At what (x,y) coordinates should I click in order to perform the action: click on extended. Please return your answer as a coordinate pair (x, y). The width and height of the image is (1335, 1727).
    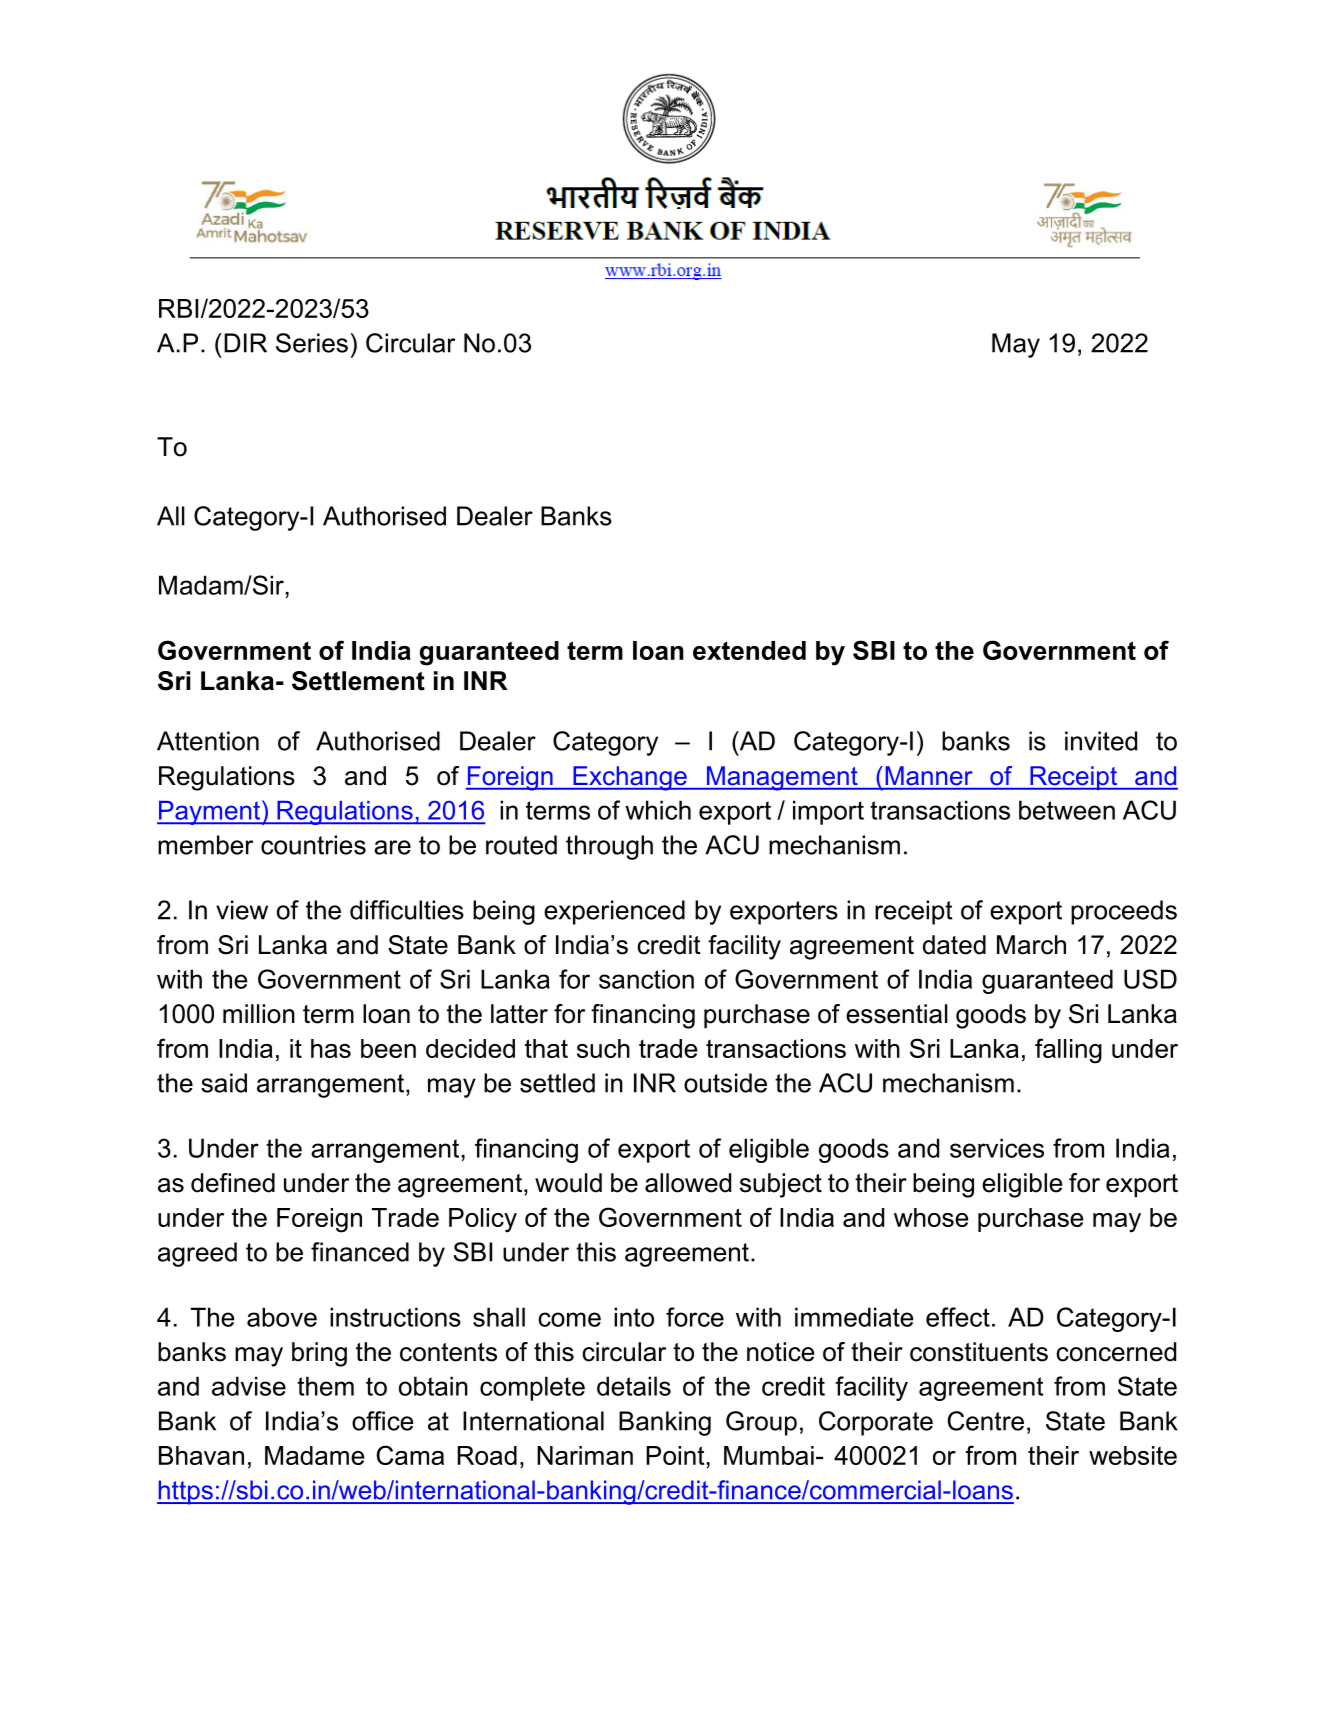
    Looking at the image, I should click on (749, 650).
